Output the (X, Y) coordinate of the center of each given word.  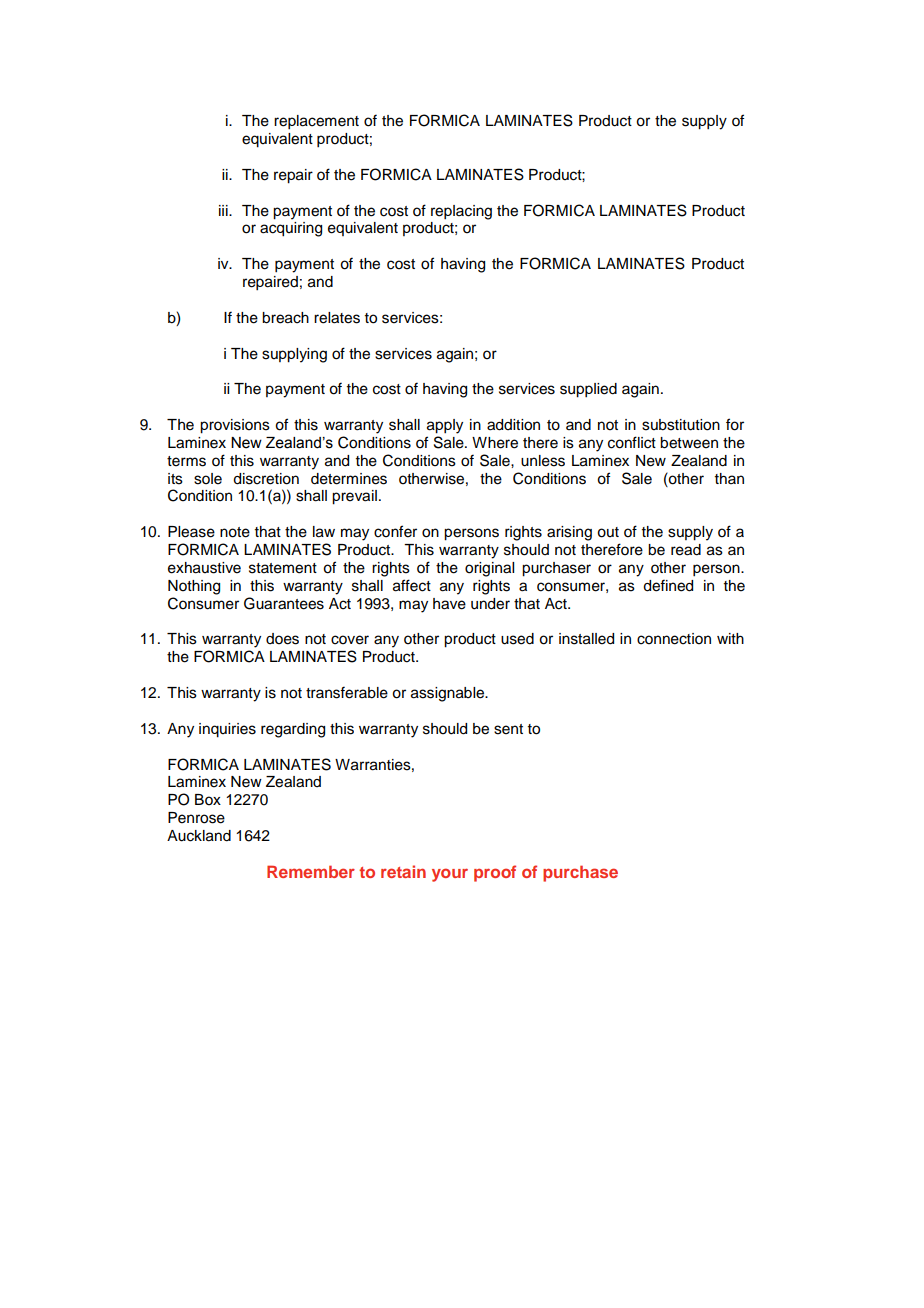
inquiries (227, 730)
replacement (316, 122)
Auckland (199, 836)
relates (337, 318)
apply (445, 426)
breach (285, 318)
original (489, 569)
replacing (461, 212)
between (689, 443)
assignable (448, 694)
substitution (681, 425)
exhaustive (204, 568)
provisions (235, 426)
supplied (588, 390)
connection (674, 639)
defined (668, 585)
